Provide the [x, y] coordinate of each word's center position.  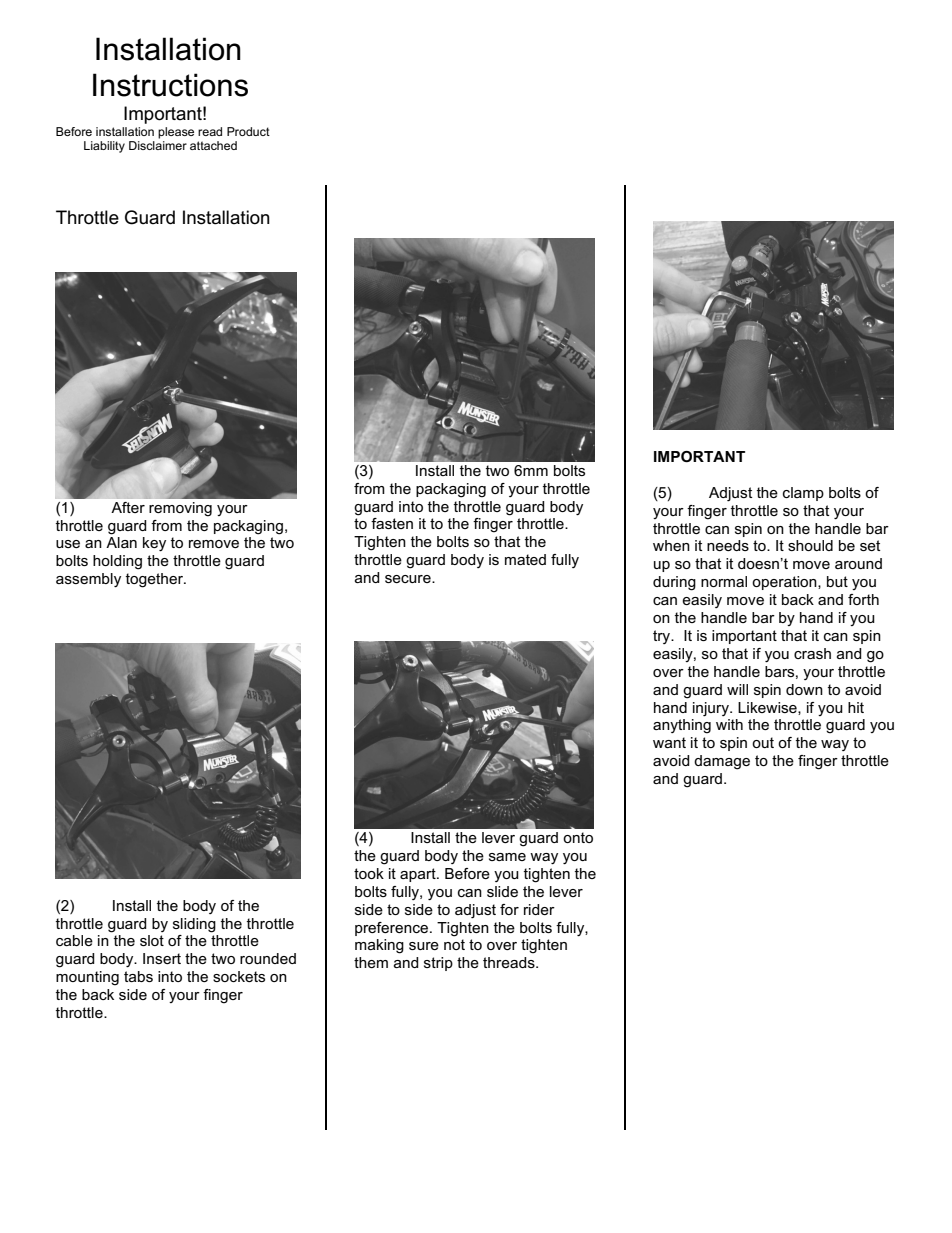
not [454, 944]
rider [539, 909]
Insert [162, 958]
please [176, 133]
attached [213, 145]
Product [248, 131]
